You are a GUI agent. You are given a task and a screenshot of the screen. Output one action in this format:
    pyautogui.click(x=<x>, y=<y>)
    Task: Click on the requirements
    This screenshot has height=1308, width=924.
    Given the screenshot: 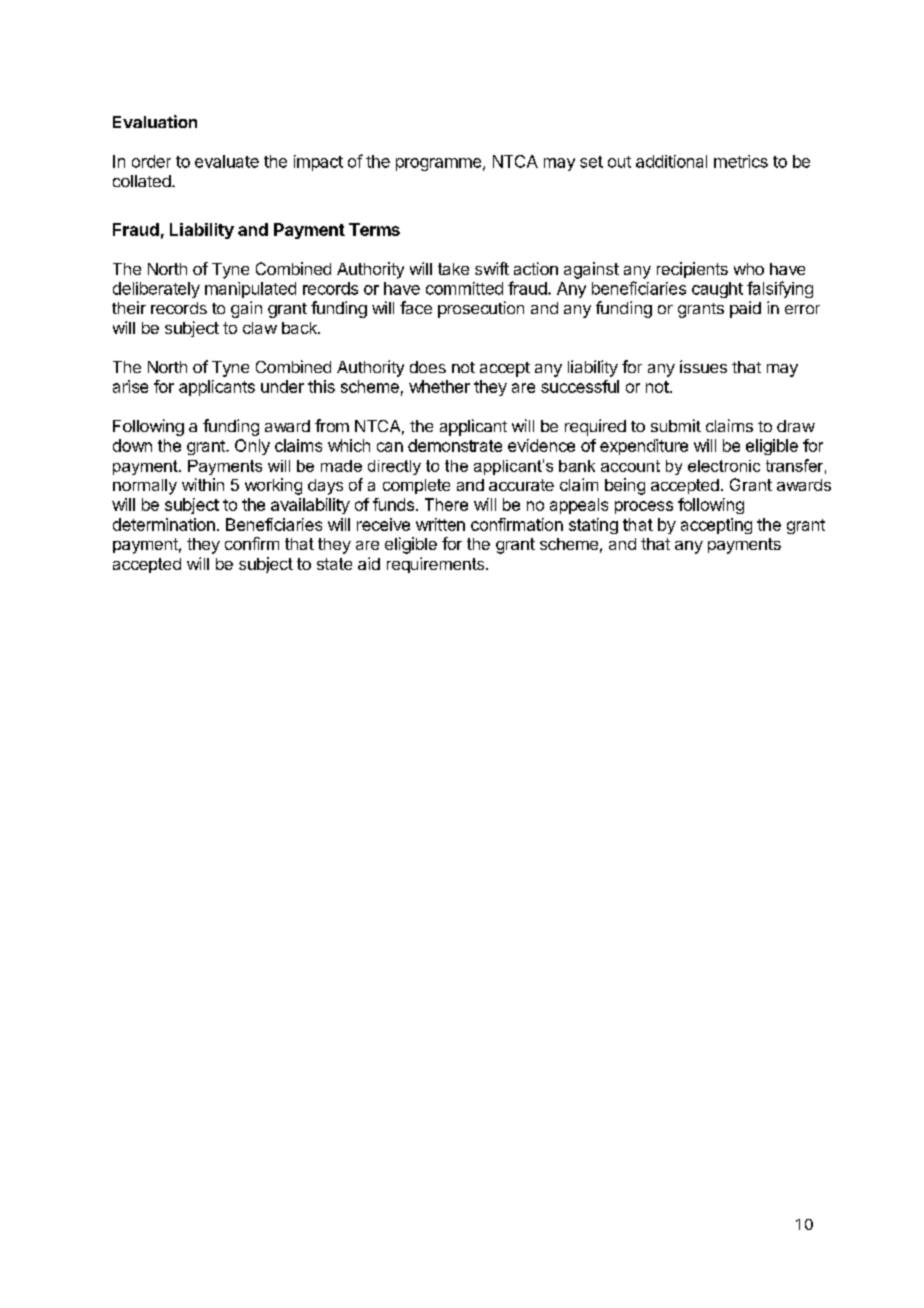 What is the action you would take?
    pyautogui.click(x=437, y=565)
